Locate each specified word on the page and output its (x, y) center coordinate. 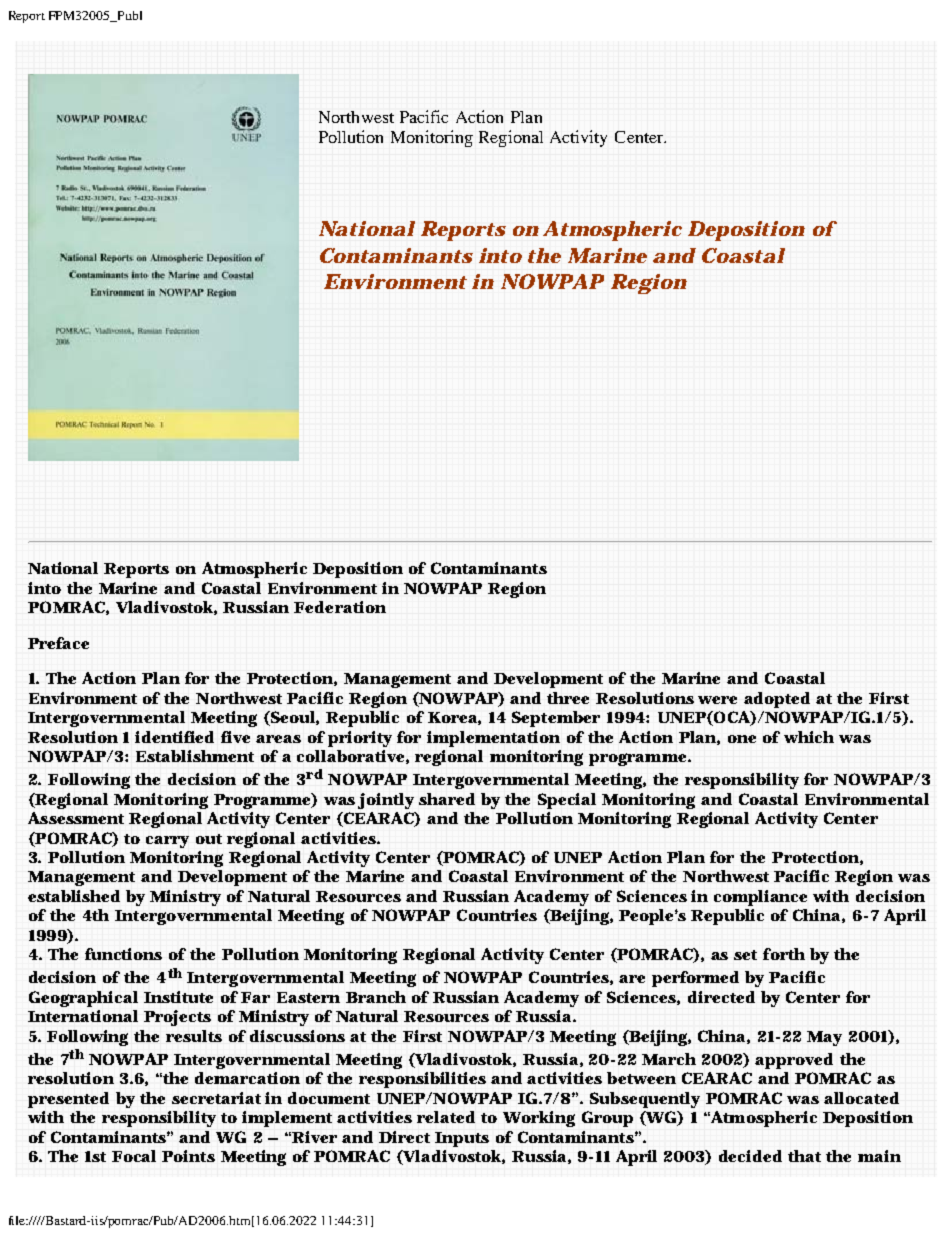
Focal (134, 1156)
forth (784, 954)
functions (123, 954)
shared (447, 799)
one (742, 739)
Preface (58, 643)
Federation (340, 607)
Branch (376, 997)
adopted (777, 700)
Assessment (76, 818)
